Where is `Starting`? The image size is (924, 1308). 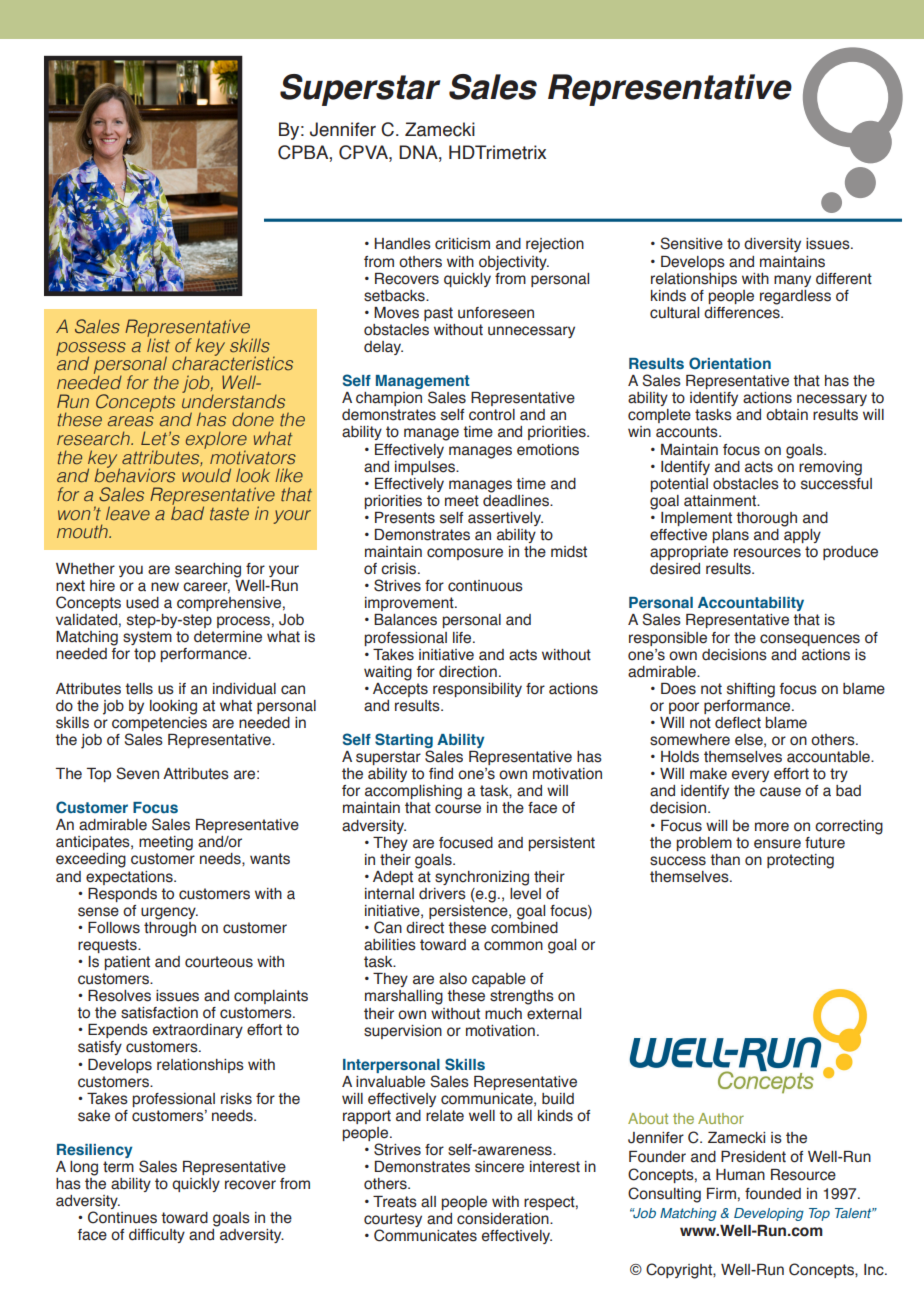 Starting is located at coordinates (404, 742).
